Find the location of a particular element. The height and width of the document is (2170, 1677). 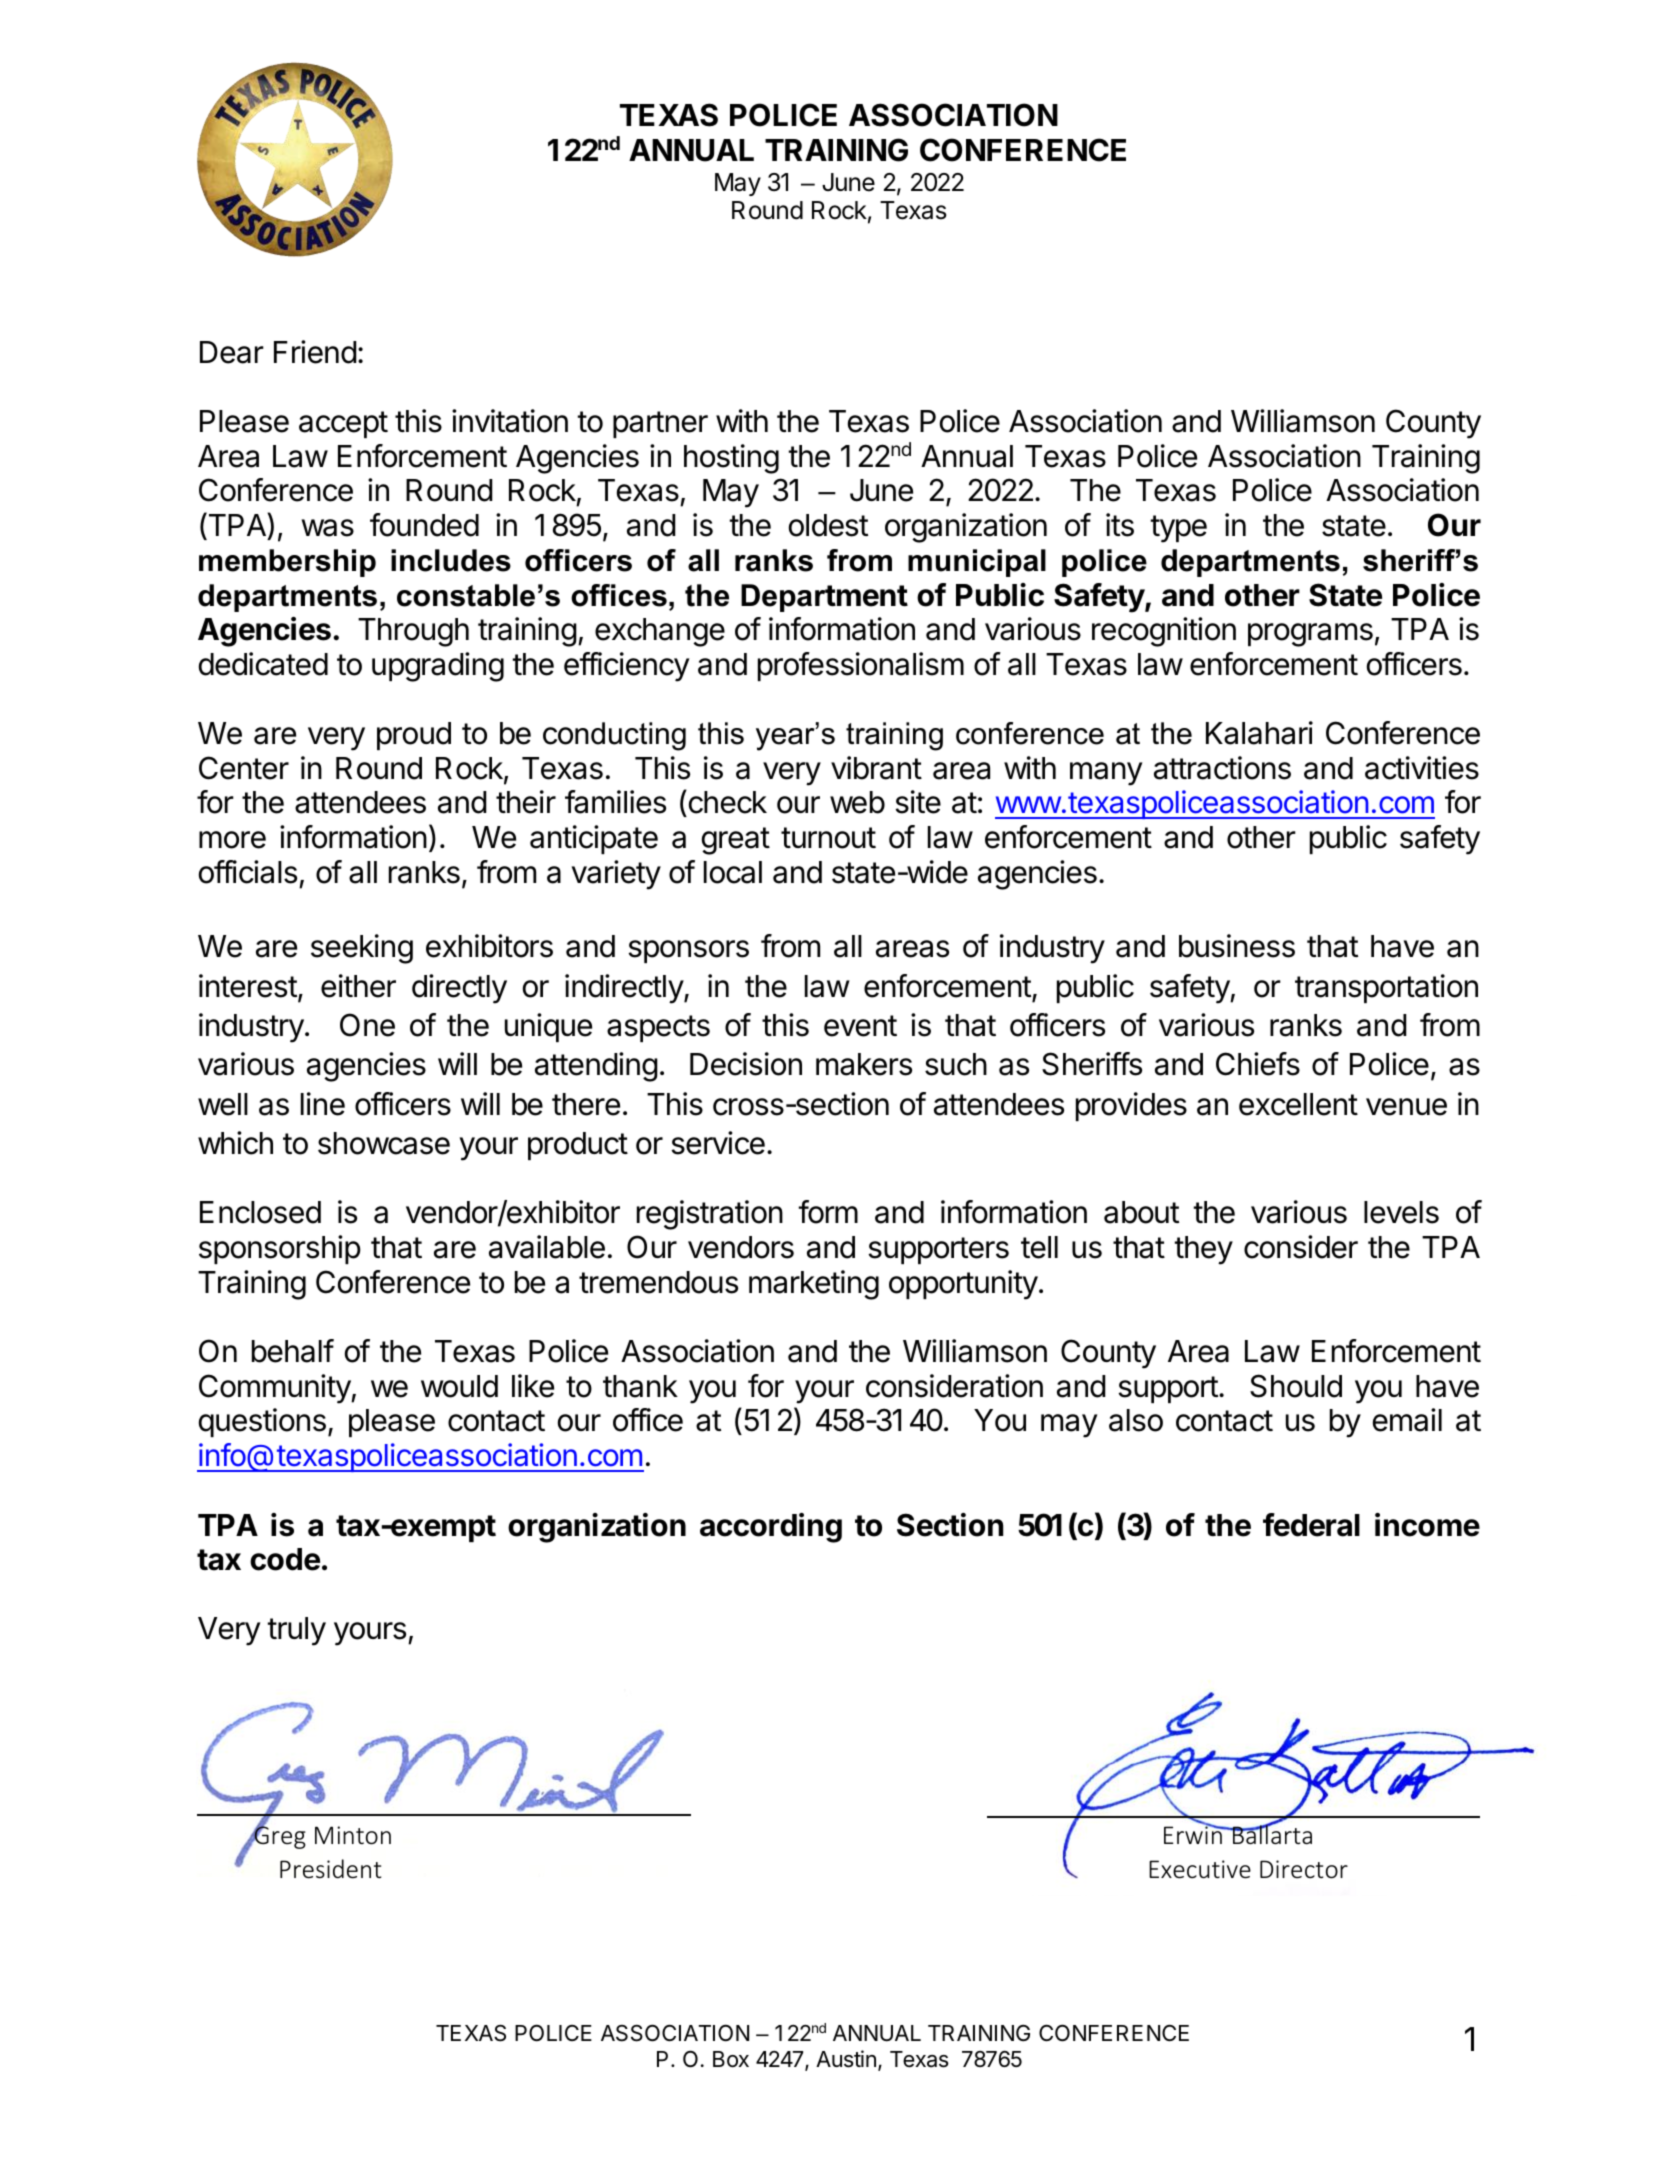

President is located at coordinates (330, 1869).
